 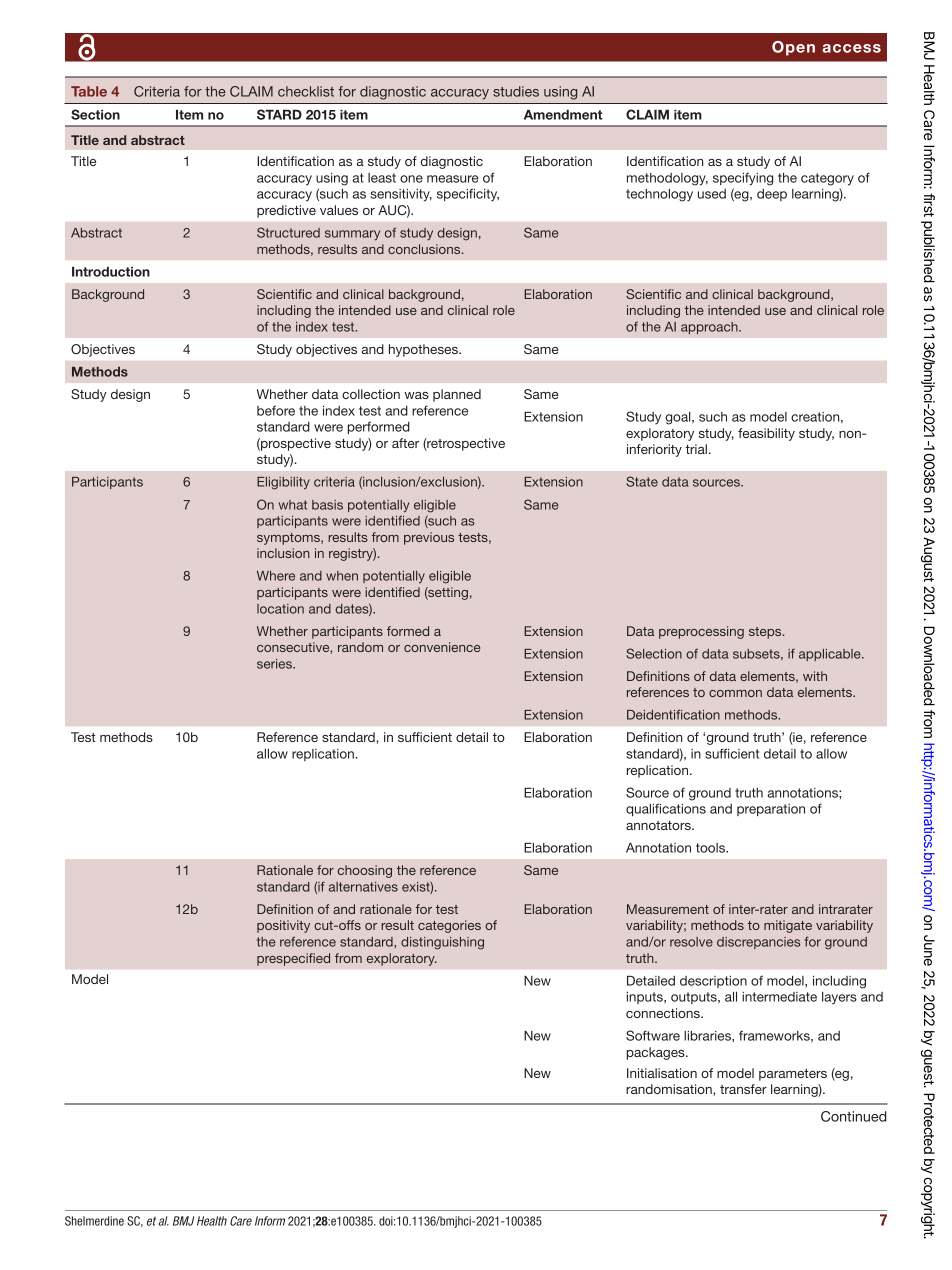 What do you see at coordinates (793, 48) in the screenshot?
I see `Open` at bounding box center [793, 48].
